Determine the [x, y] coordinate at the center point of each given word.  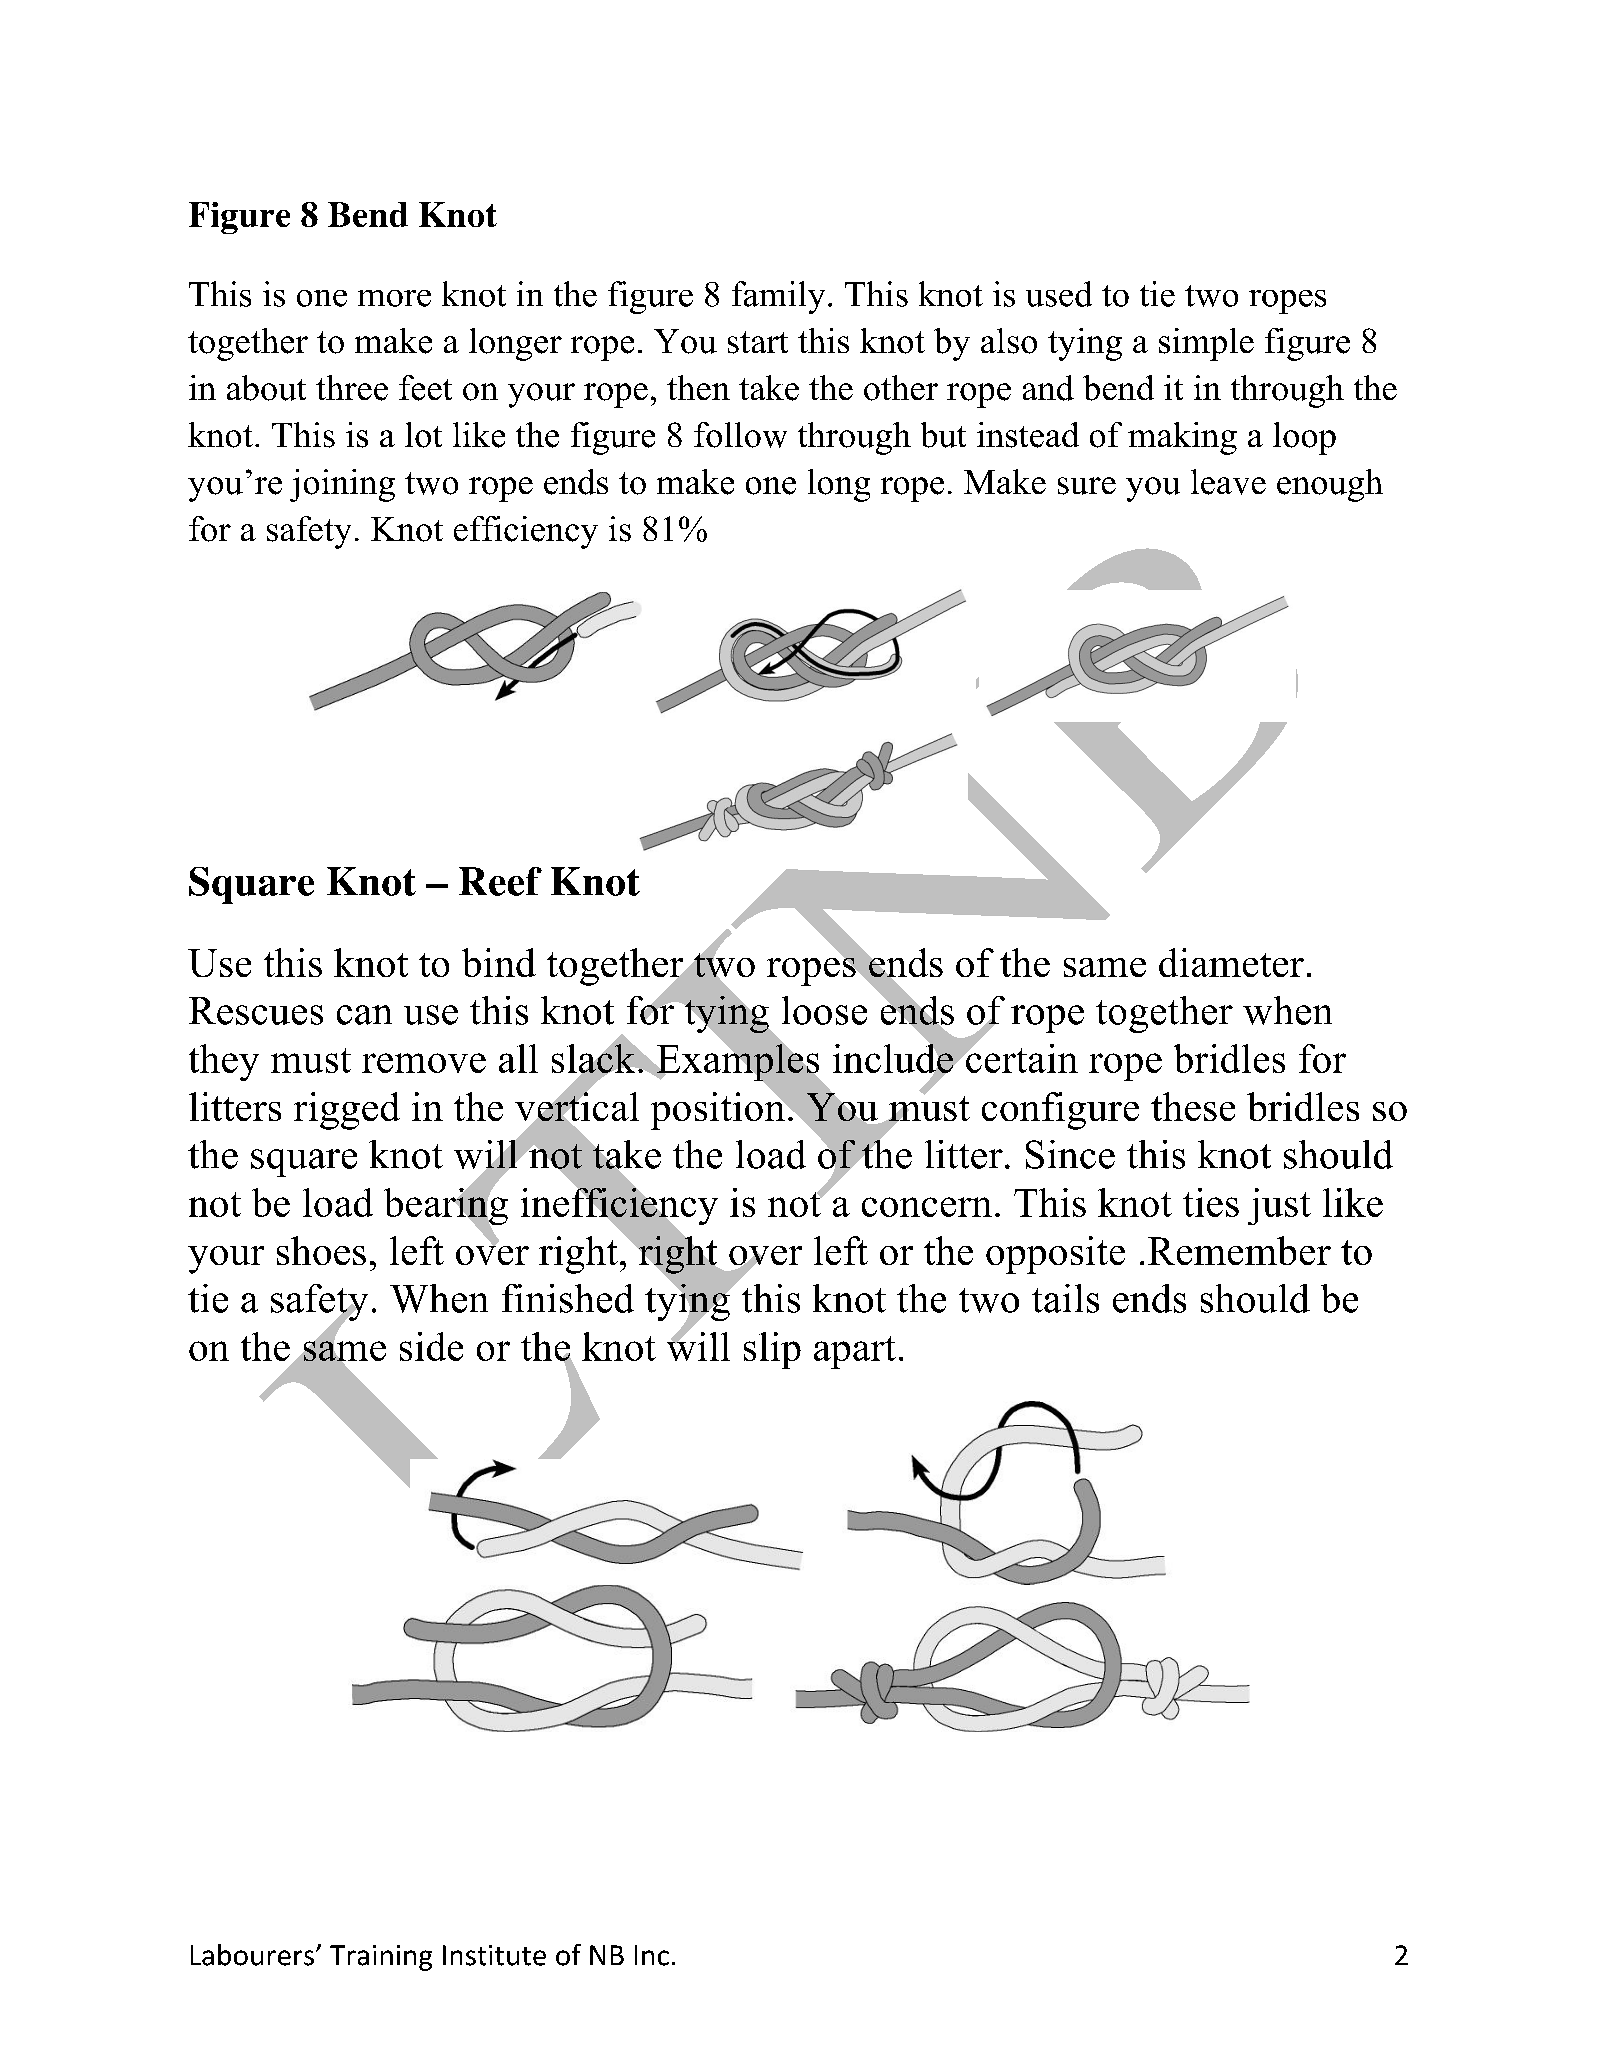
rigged [347, 1111]
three [352, 388]
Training [381, 1958]
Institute [494, 1955]
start [758, 342]
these [1193, 1106]
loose [824, 1010]
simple [1206, 344]
